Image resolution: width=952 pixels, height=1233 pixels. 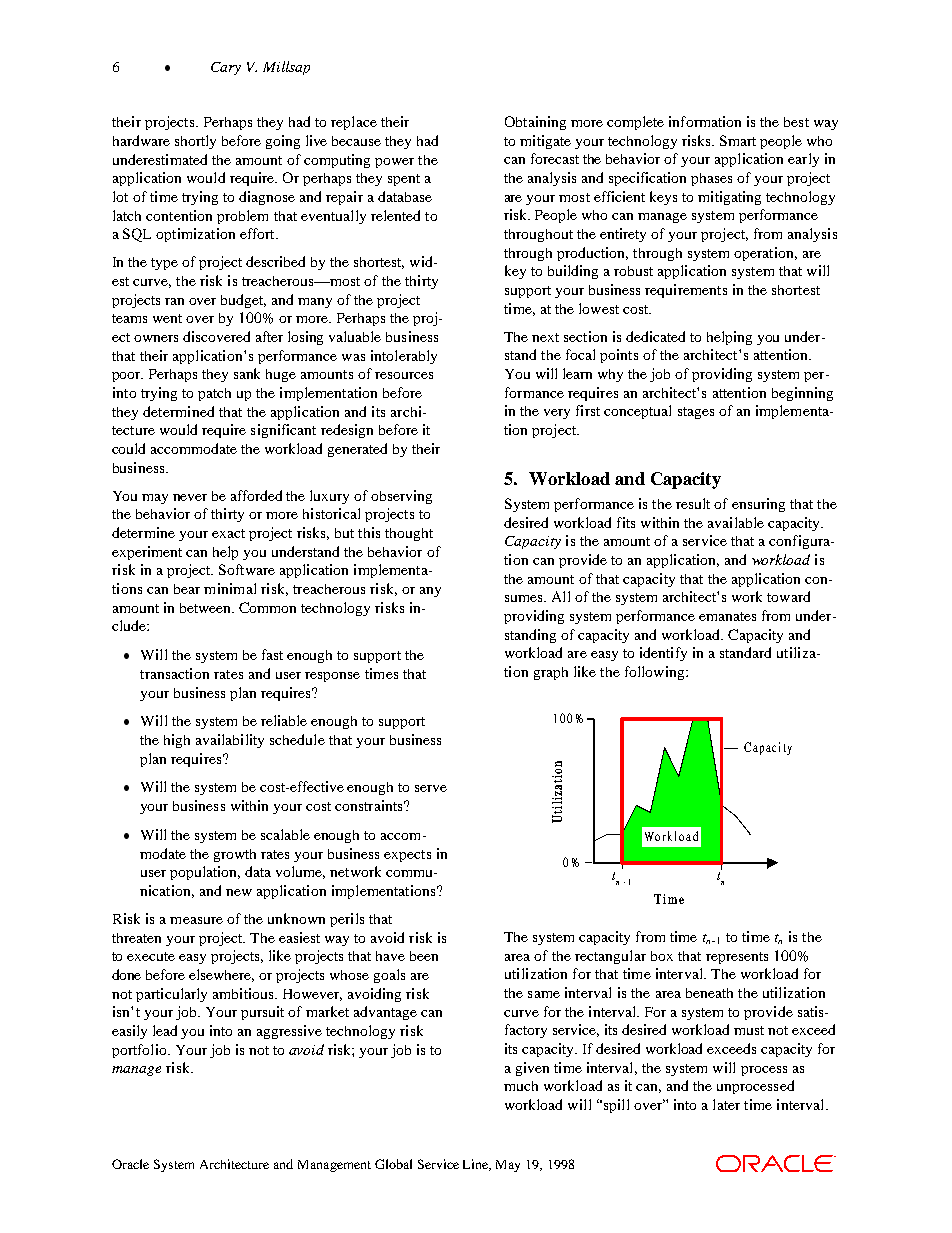 What do you see at coordinates (177, 741) in the document?
I see `high` at bounding box center [177, 741].
